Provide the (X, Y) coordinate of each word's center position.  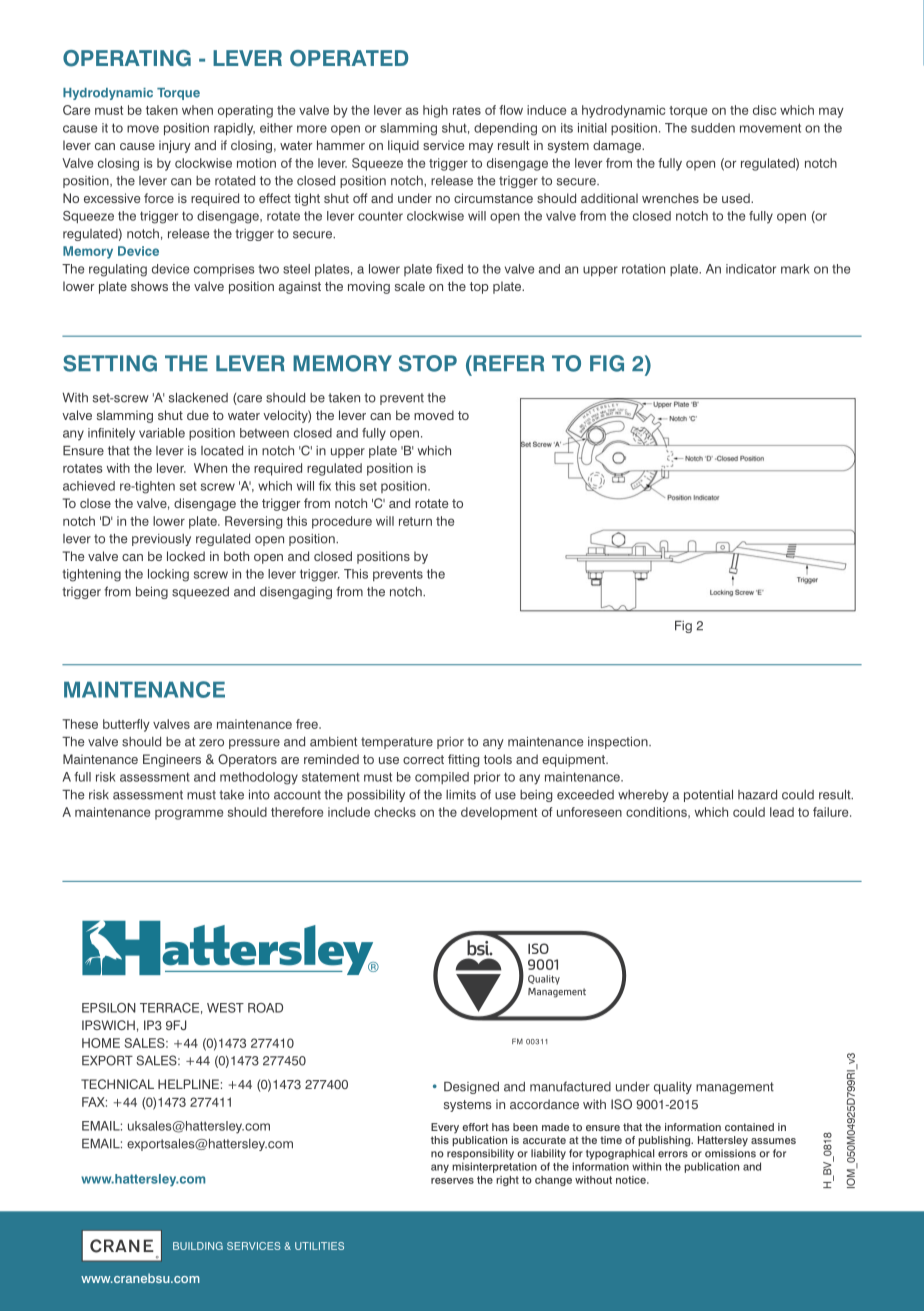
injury (175, 146)
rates (467, 110)
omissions (730, 1153)
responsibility (480, 1154)
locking (168, 575)
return (415, 521)
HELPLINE (188, 1084)
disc (764, 110)
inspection (619, 742)
